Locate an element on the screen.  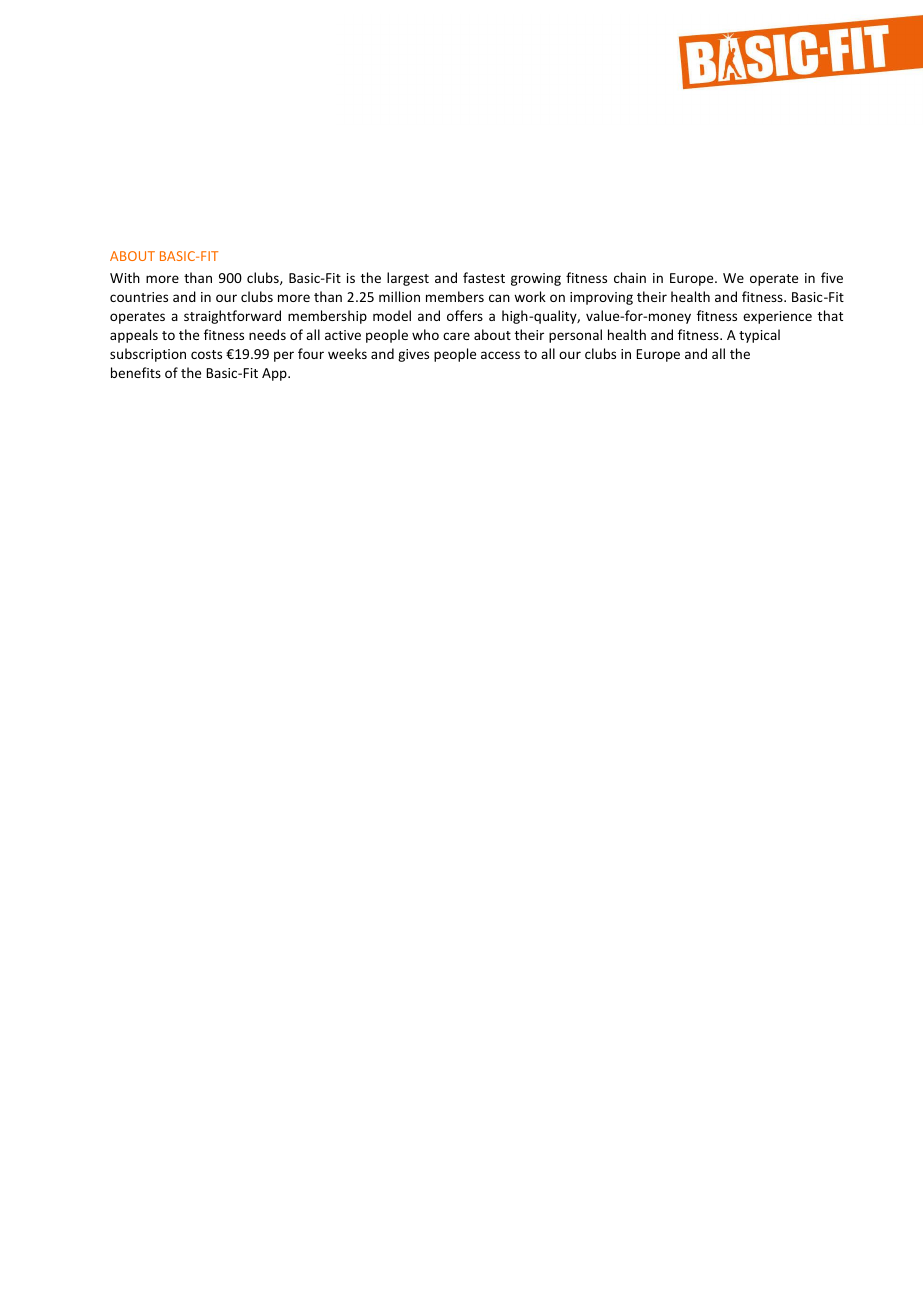
care is located at coordinates (456, 336).
